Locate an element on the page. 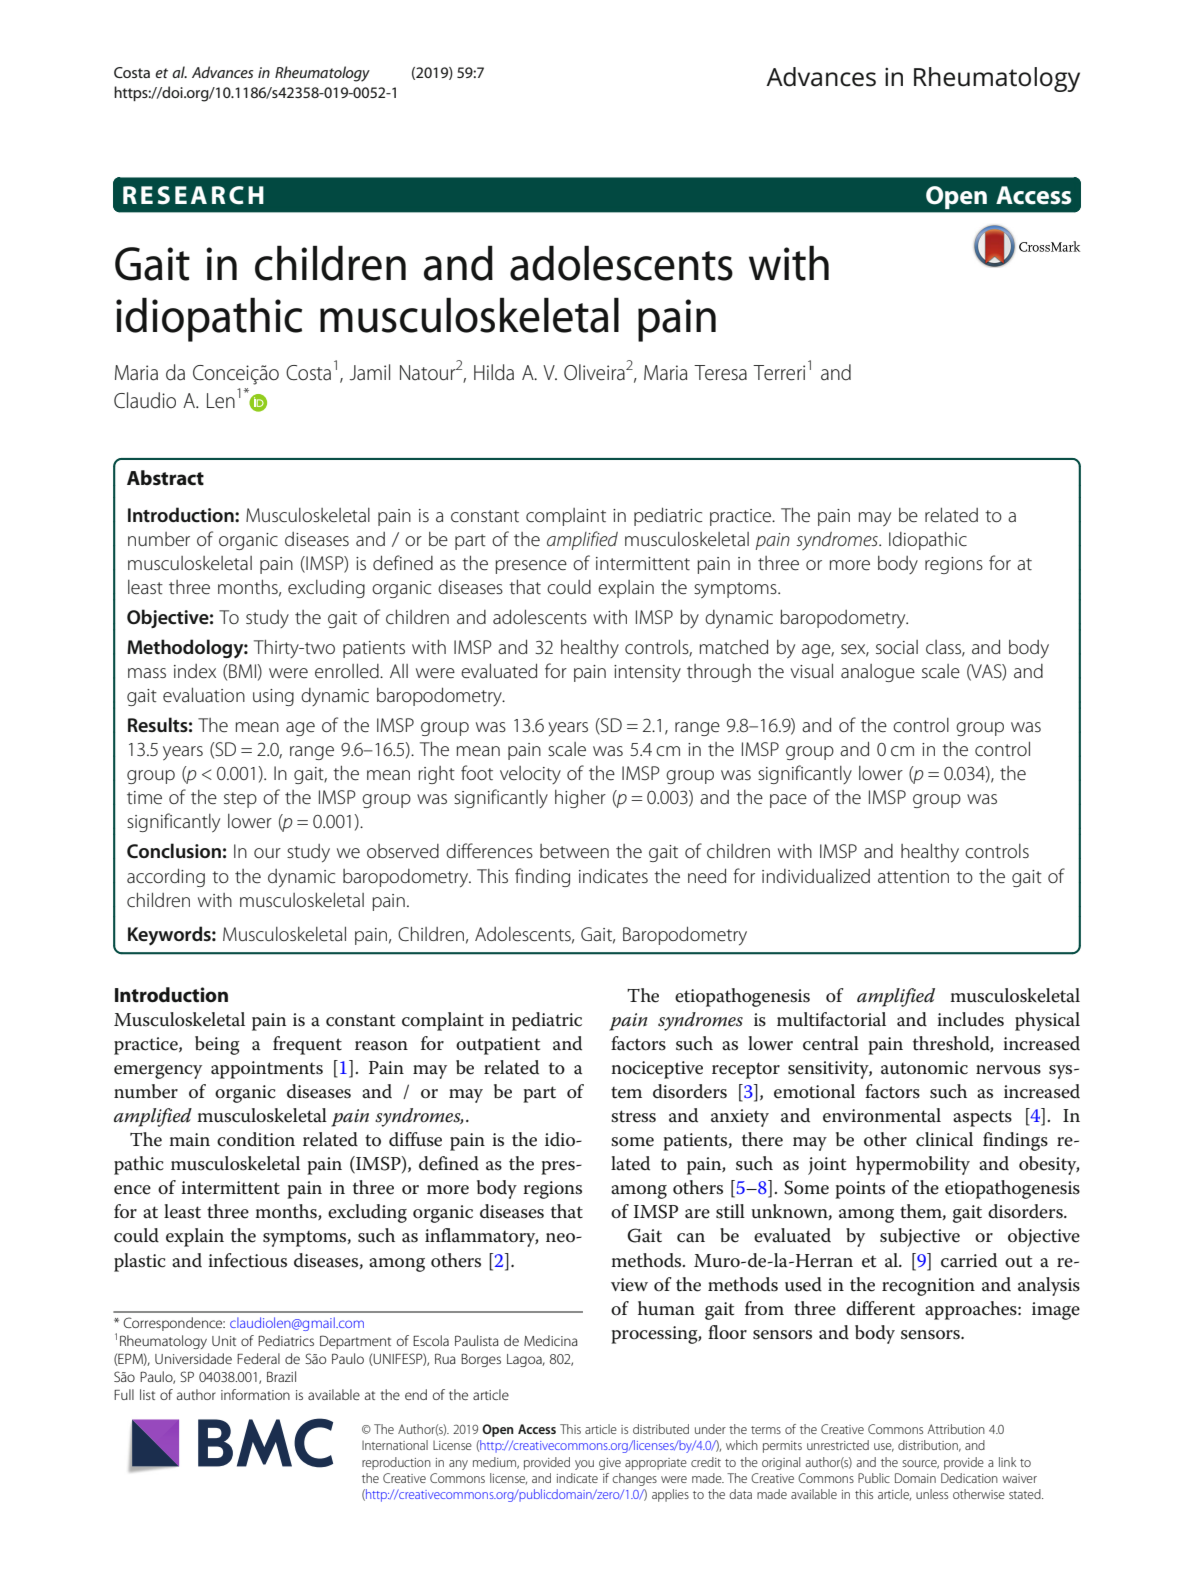 This document has height=1586, width=1194. between is located at coordinates (574, 851).
